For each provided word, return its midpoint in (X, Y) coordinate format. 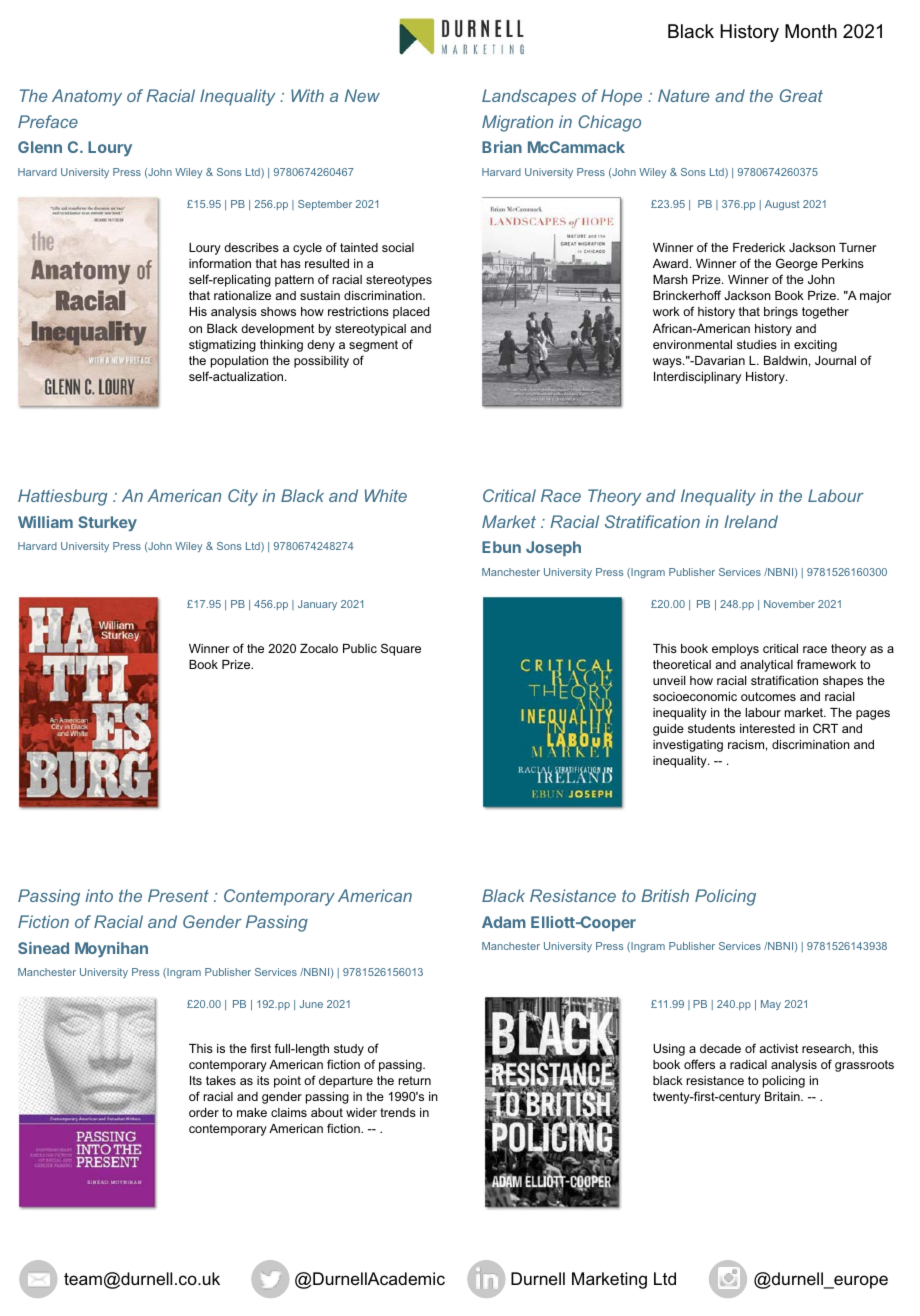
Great (801, 95)
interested (767, 728)
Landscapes (529, 97)
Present (178, 895)
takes (221, 1080)
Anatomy (87, 97)
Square (401, 649)
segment (373, 346)
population (239, 362)
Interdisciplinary (697, 378)
